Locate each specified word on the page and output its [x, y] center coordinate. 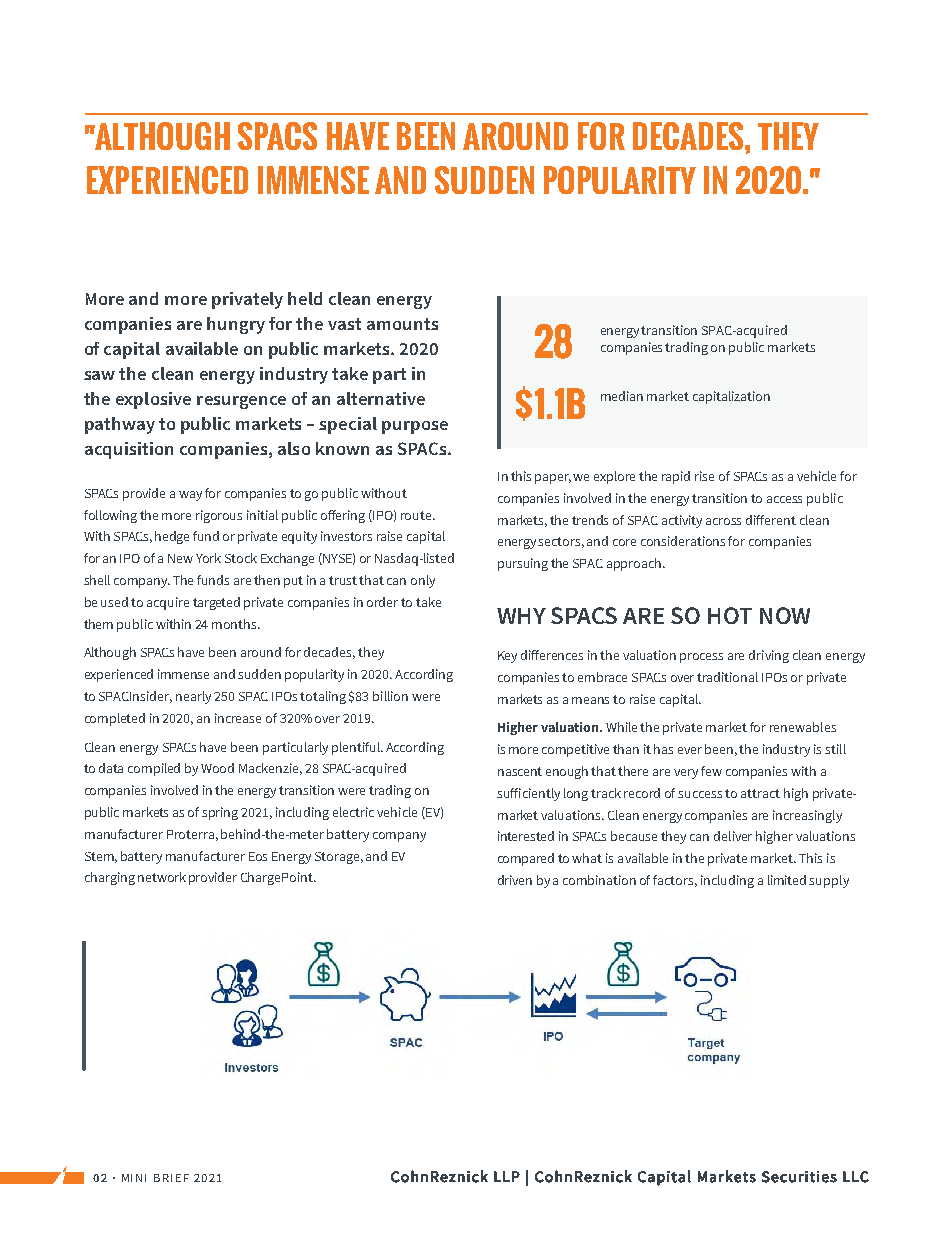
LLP [507, 1176]
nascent [520, 771]
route [417, 515]
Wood [217, 768]
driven [515, 880]
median [622, 396]
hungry [236, 325]
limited [787, 880]
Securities [799, 1177]
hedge [172, 537]
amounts [402, 324]
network [162, 877]
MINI [134, 1178]
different [771, 520]
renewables [803, 727]
